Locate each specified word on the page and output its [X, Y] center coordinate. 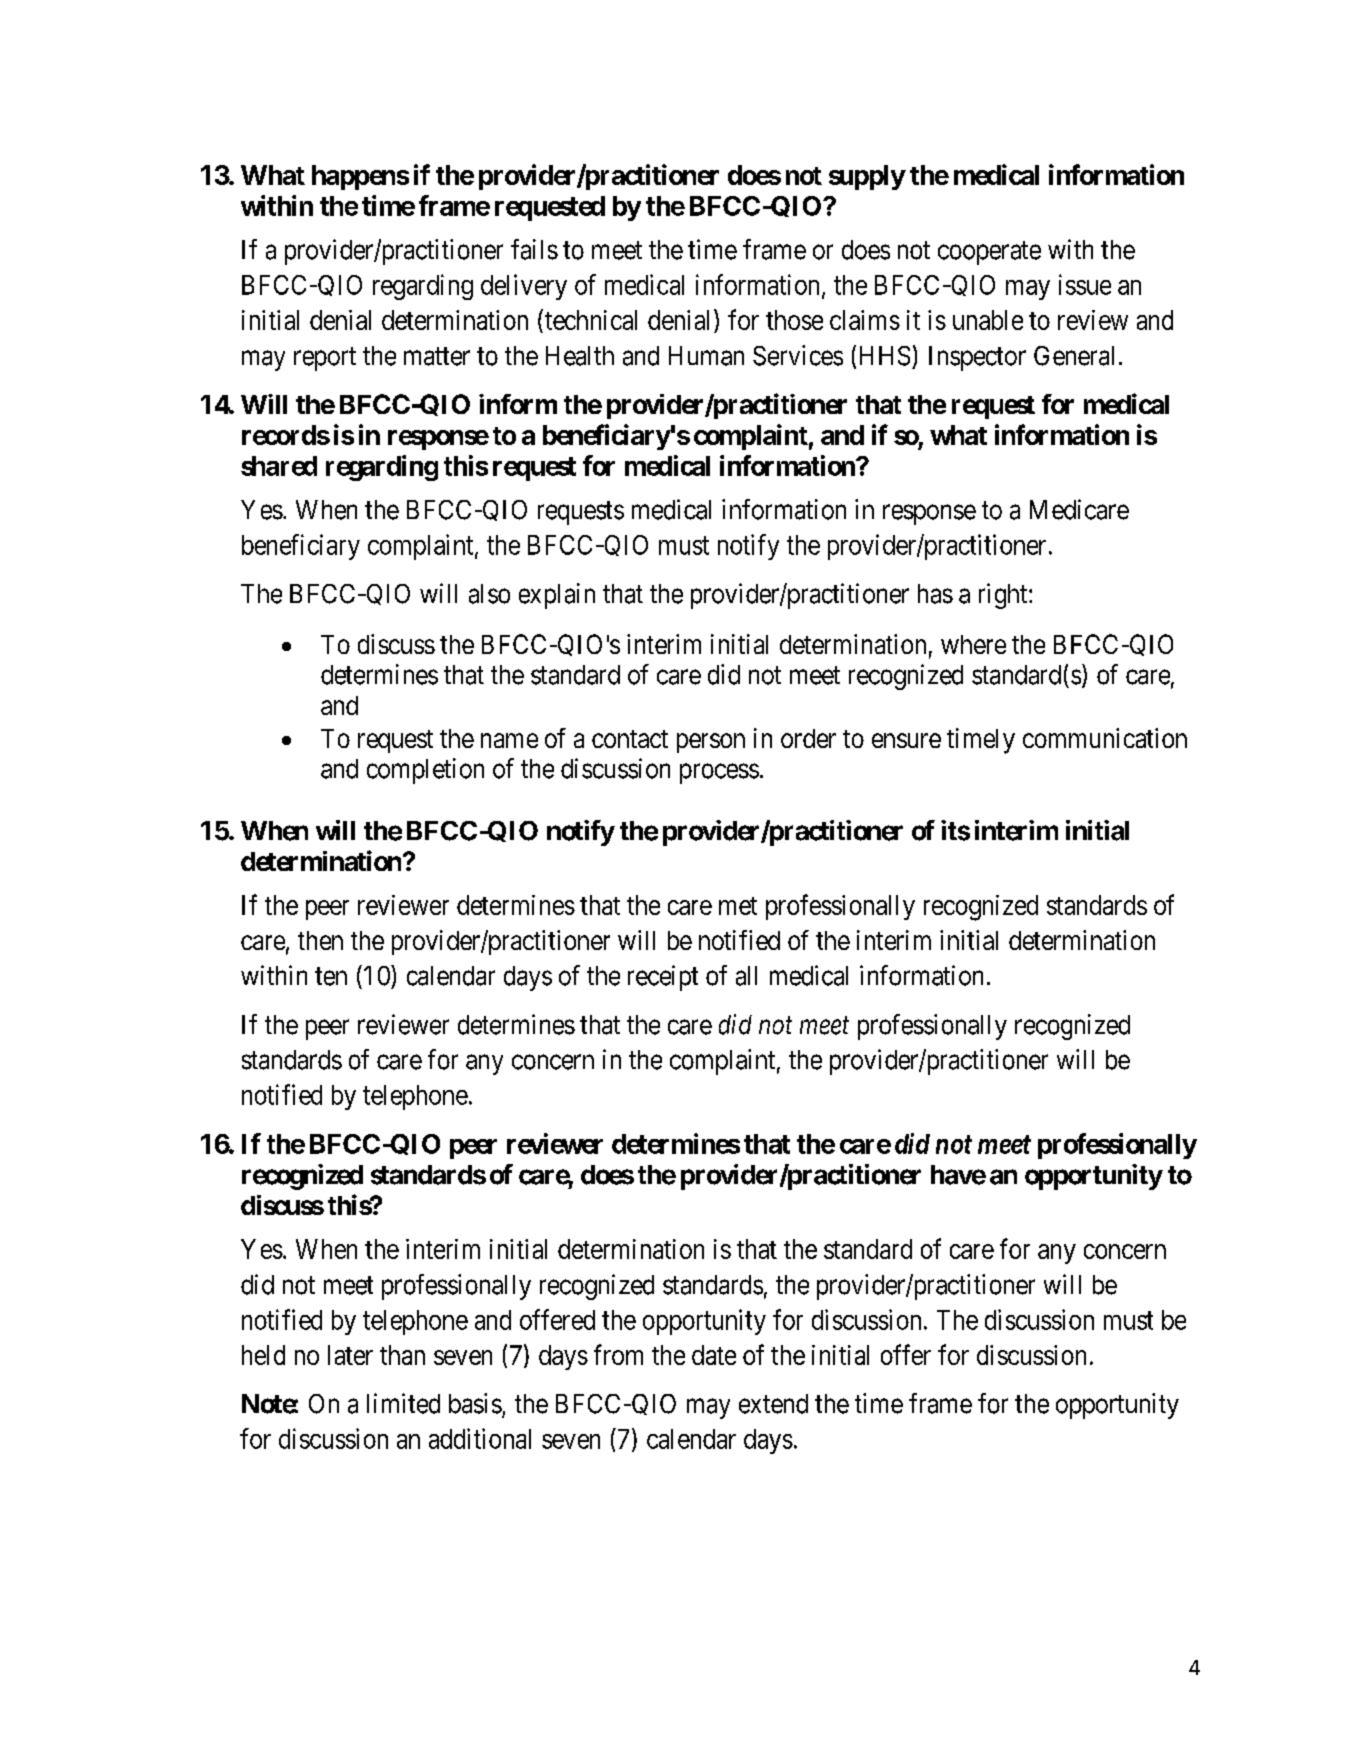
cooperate [989, 253]
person [711, 743]
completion [425, 771]
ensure [906, 740]
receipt [663, 978]
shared [279, 466]
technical [591, 320]
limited [403, 1403]
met [738, 906]
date [714, 1355]
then [320, 940]
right [1004, 596]
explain [557, 596]
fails [534, 249]
